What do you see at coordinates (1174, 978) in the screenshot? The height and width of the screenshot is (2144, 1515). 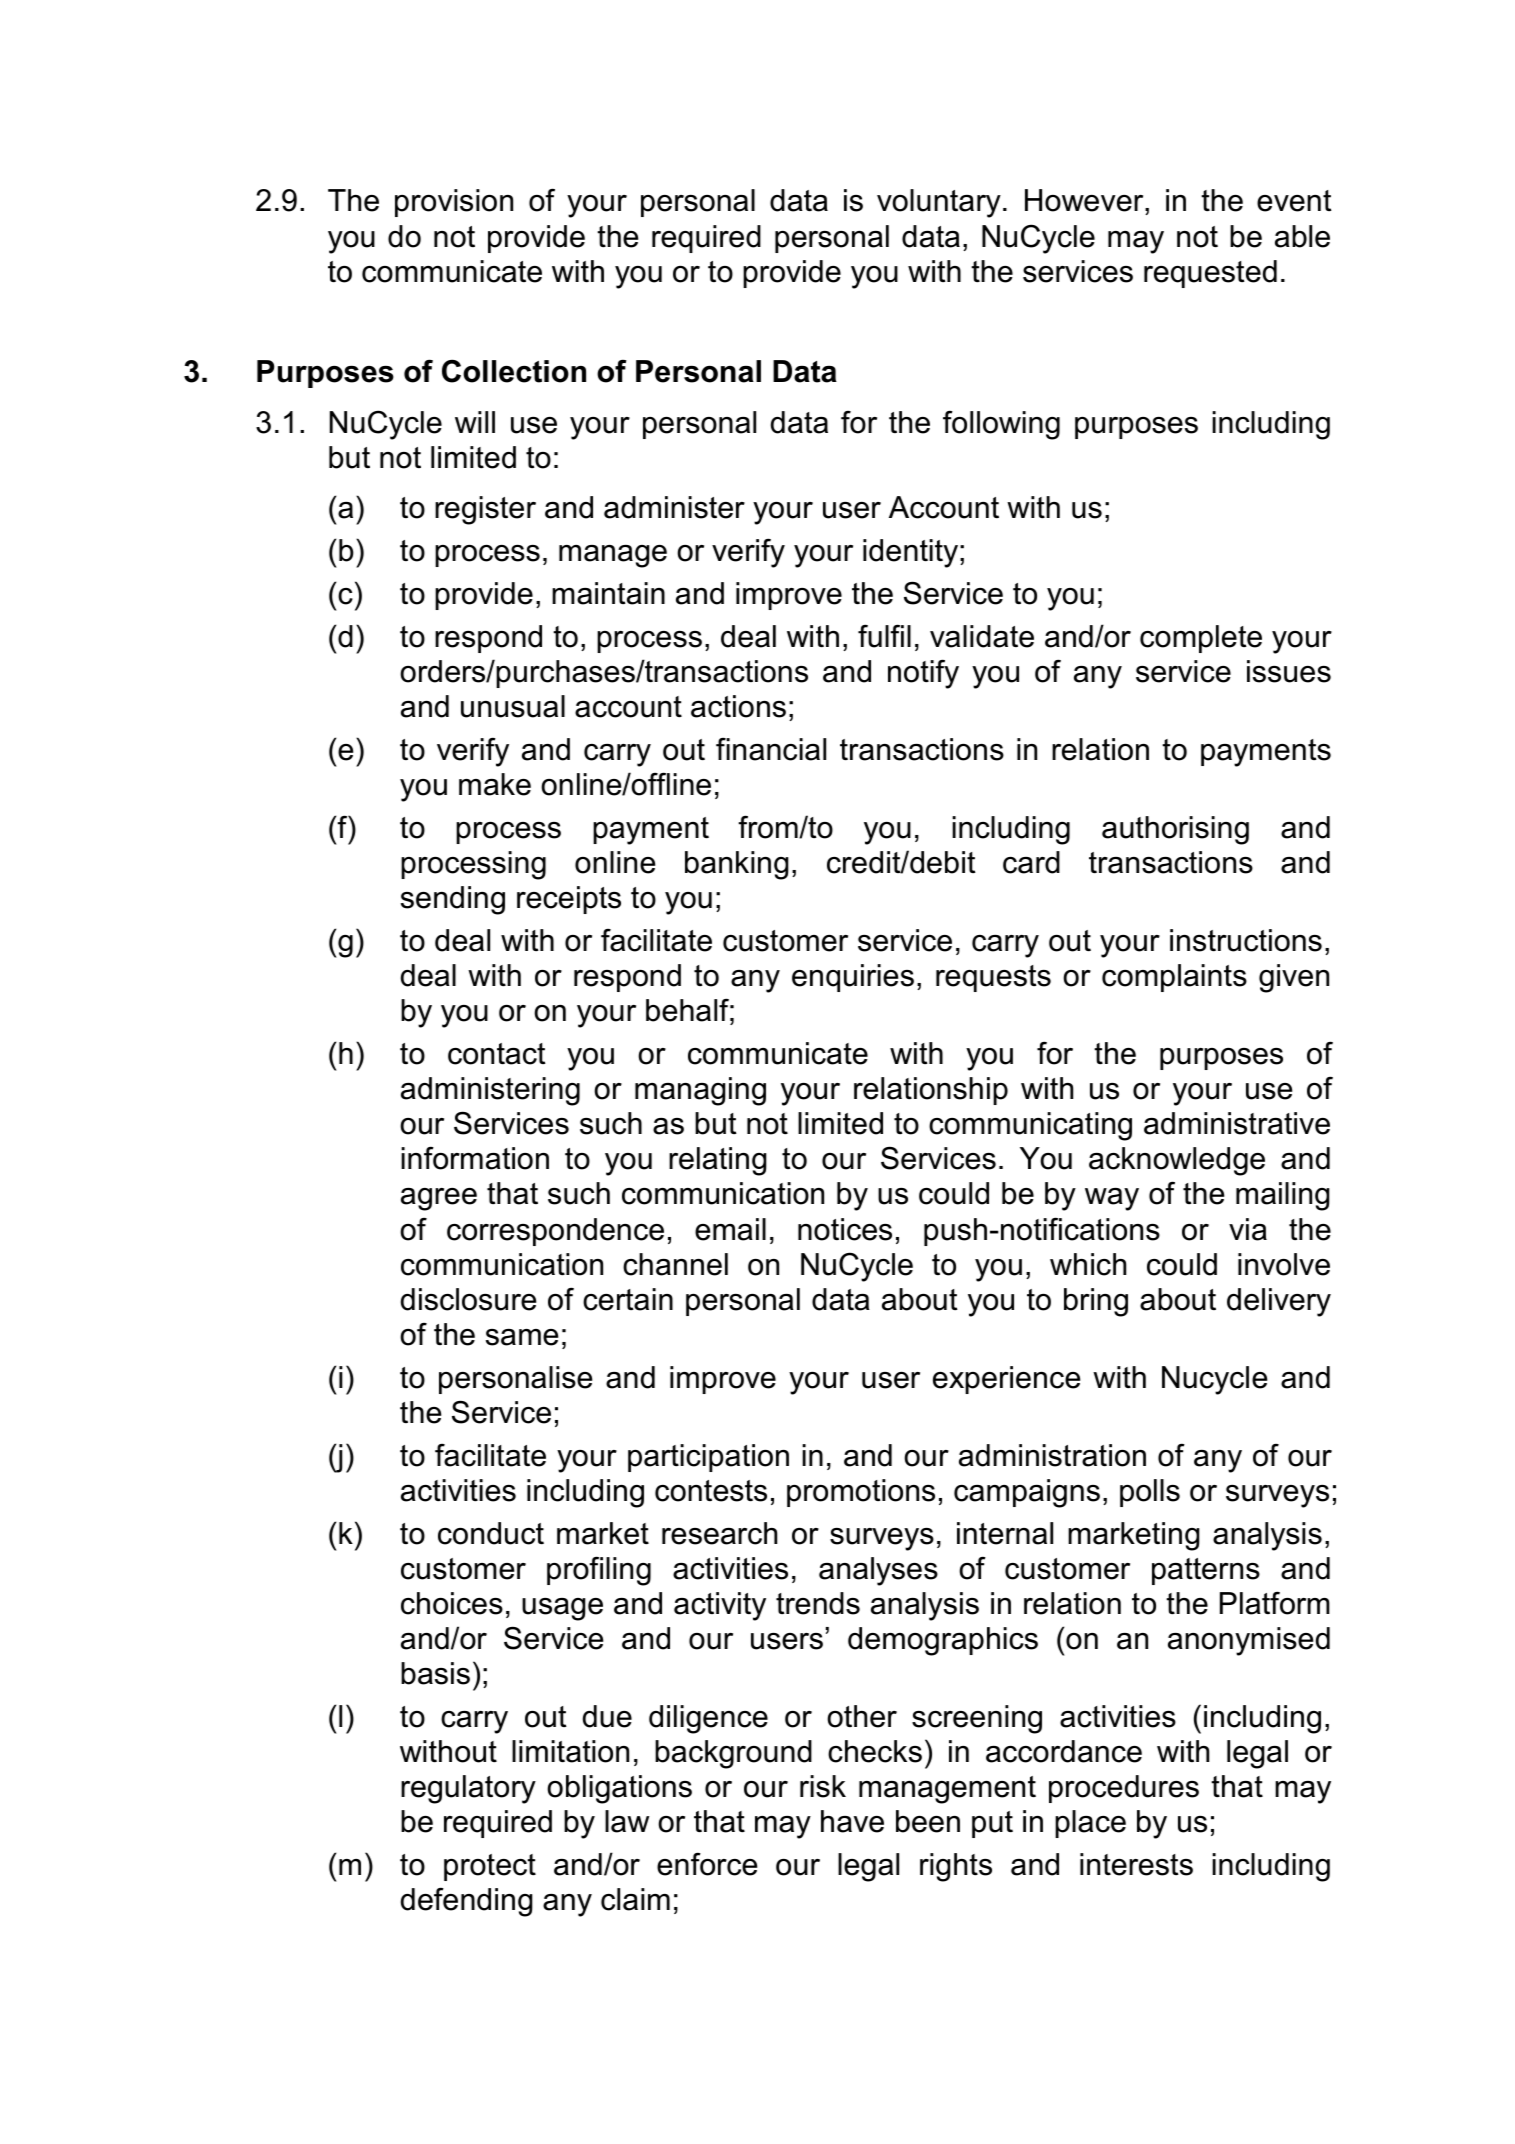 I see `complaints` at bounding box center [1174, 978].
